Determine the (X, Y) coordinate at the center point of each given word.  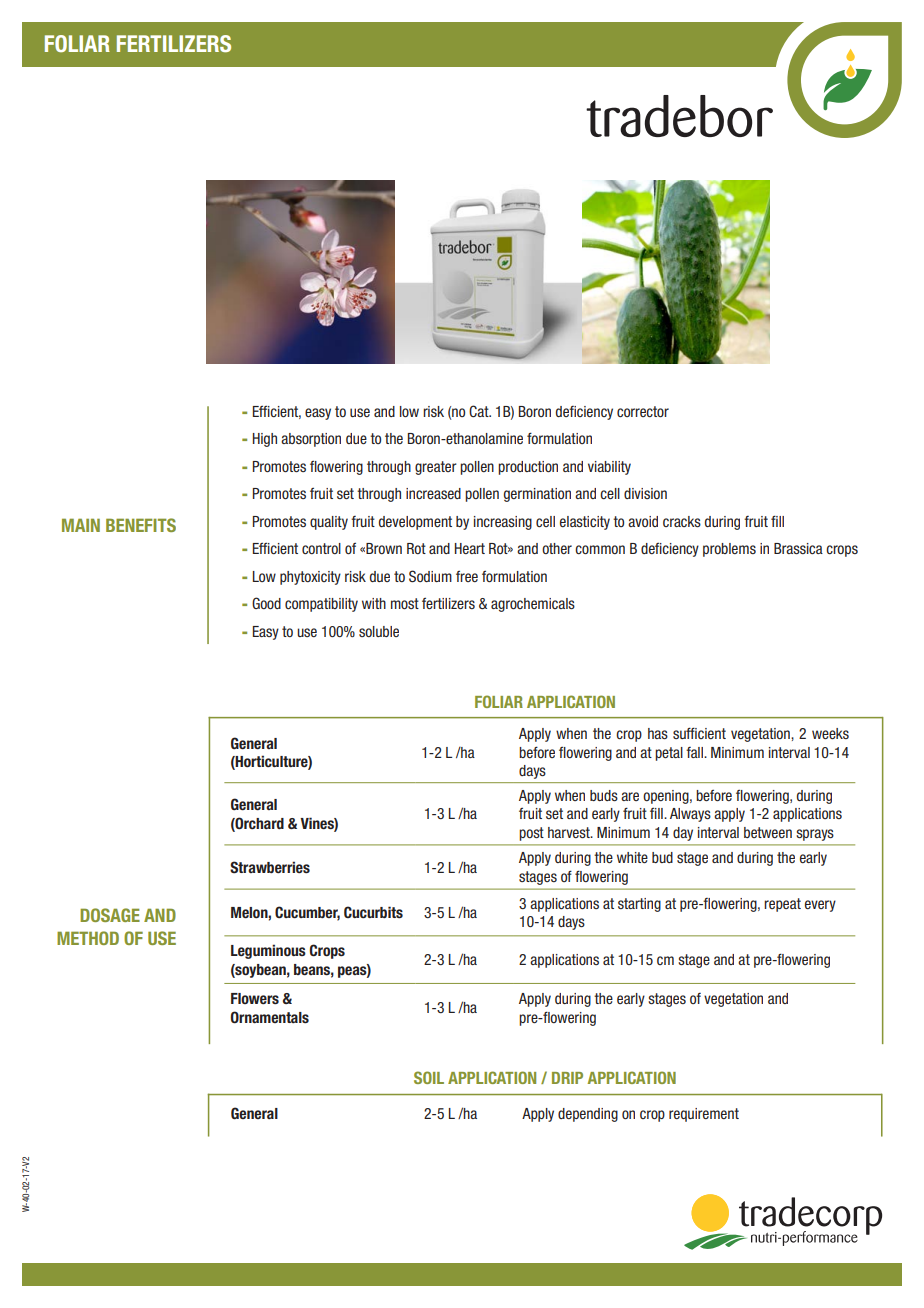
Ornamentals (270, 1017)
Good (266, 603)
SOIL (429, 1077)
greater (436, 468)
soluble (379, 631)
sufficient (699, 733)
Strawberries (270, 867)
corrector (643, 411)
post (531, 834)
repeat (782, 905)
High (265, 440)
